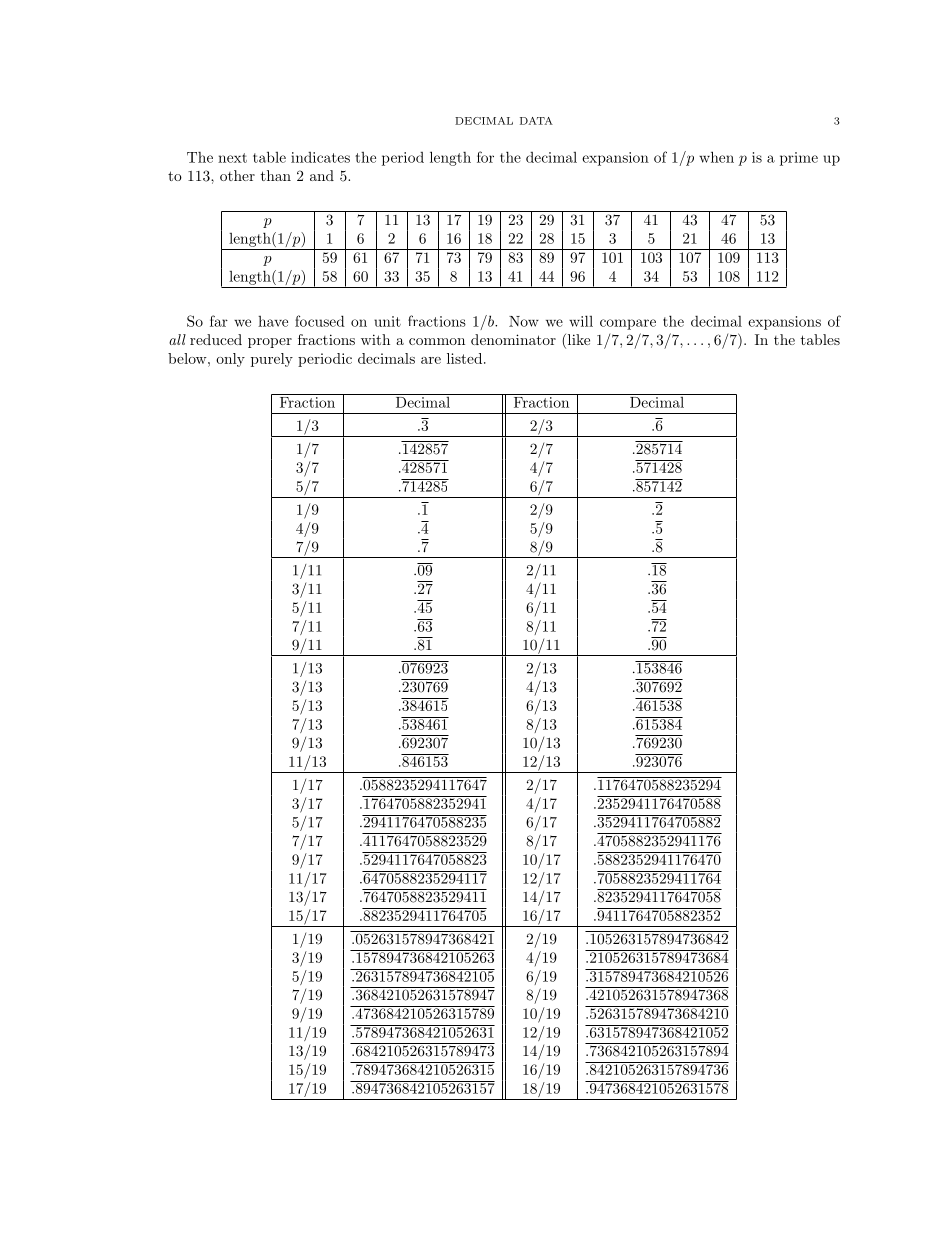  Describe the element at coordinates (232, 158) in the screenshot. I see `next` at that location.
